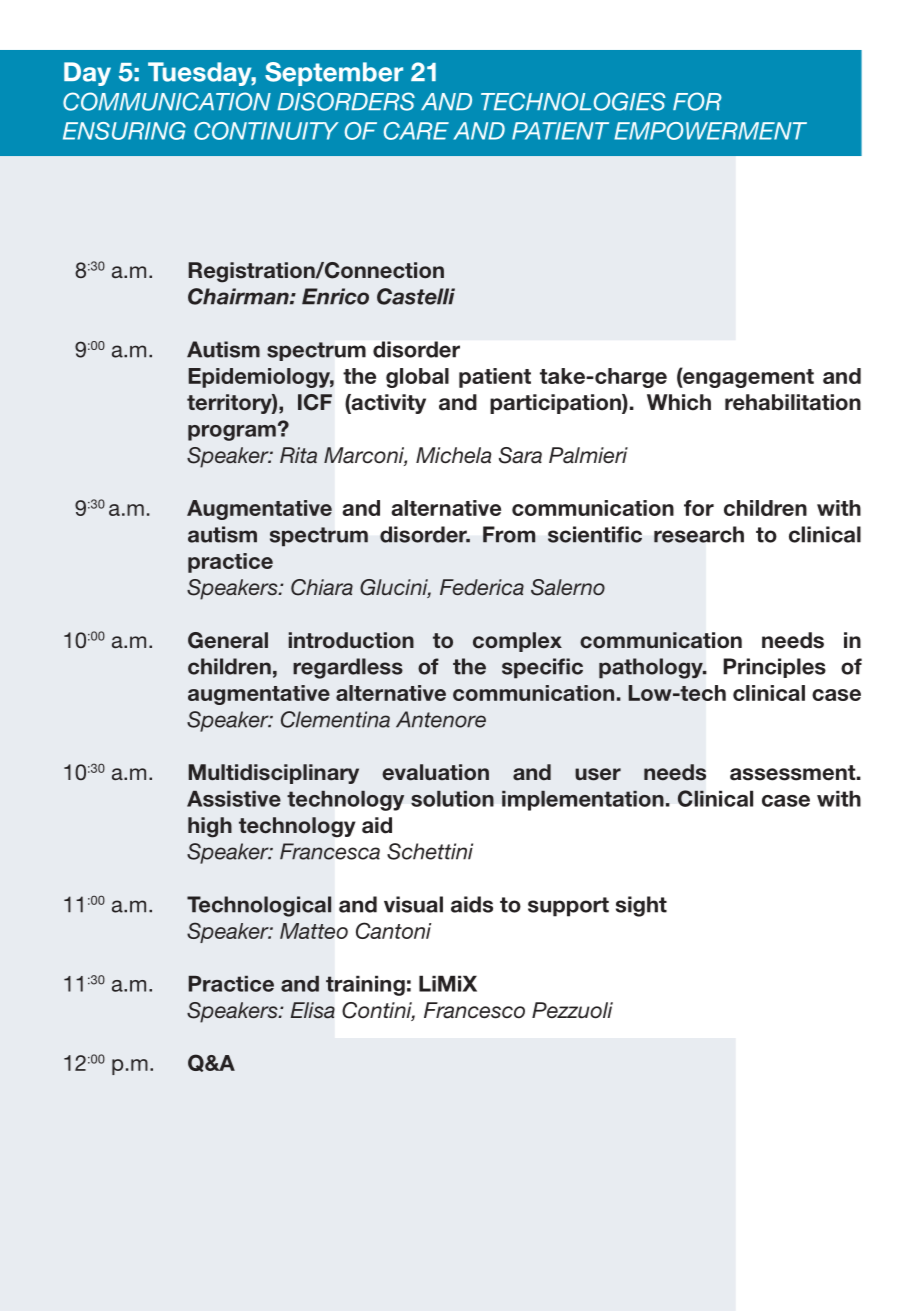 This screenshot has width=924, height=1311. What do you see at coordinates (710, 131) in the screenshot?
I see `EMPOWERMENT` at bounding box center [710, 131].
